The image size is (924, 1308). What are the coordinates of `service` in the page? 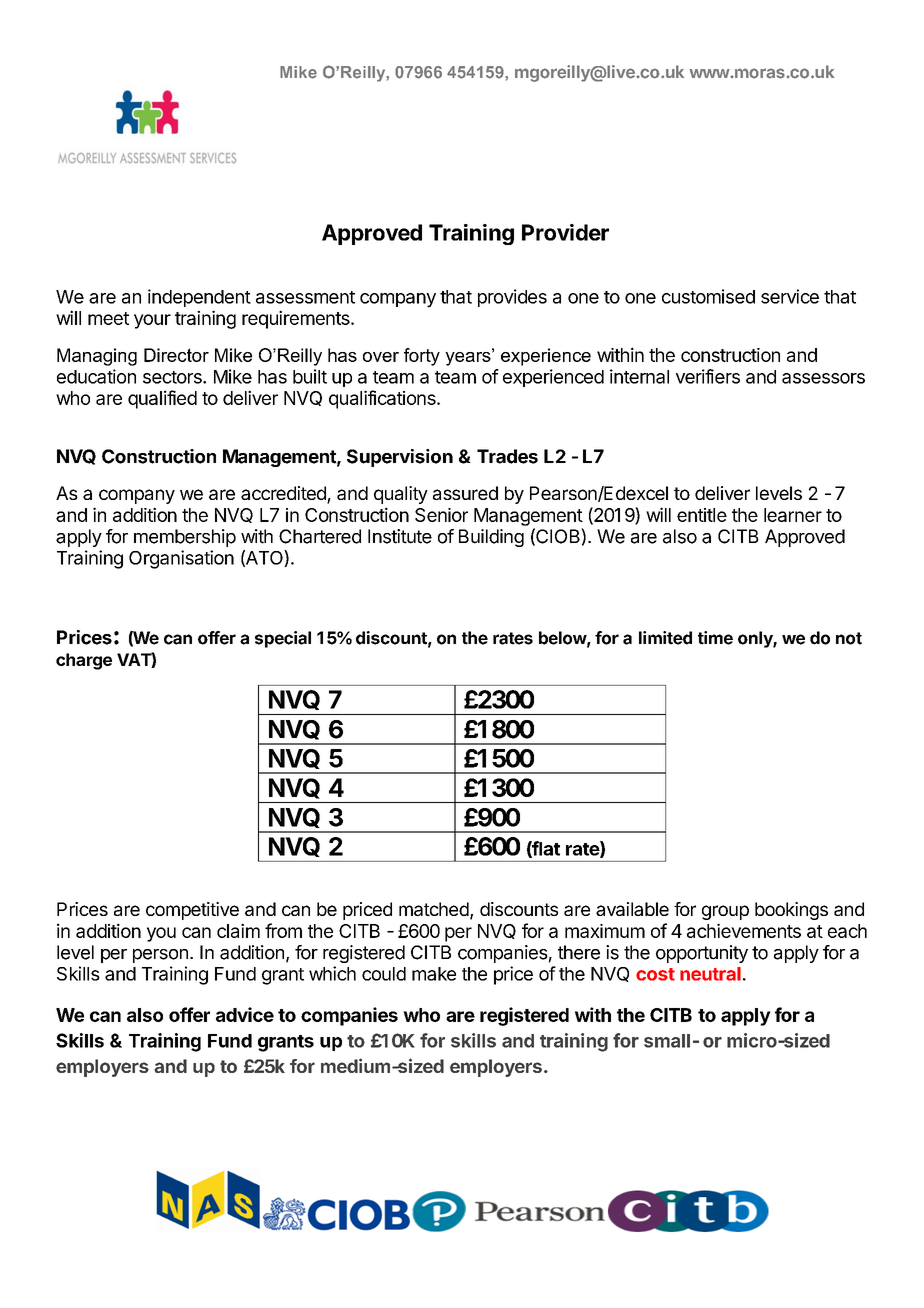 It's located at (790, 296).
